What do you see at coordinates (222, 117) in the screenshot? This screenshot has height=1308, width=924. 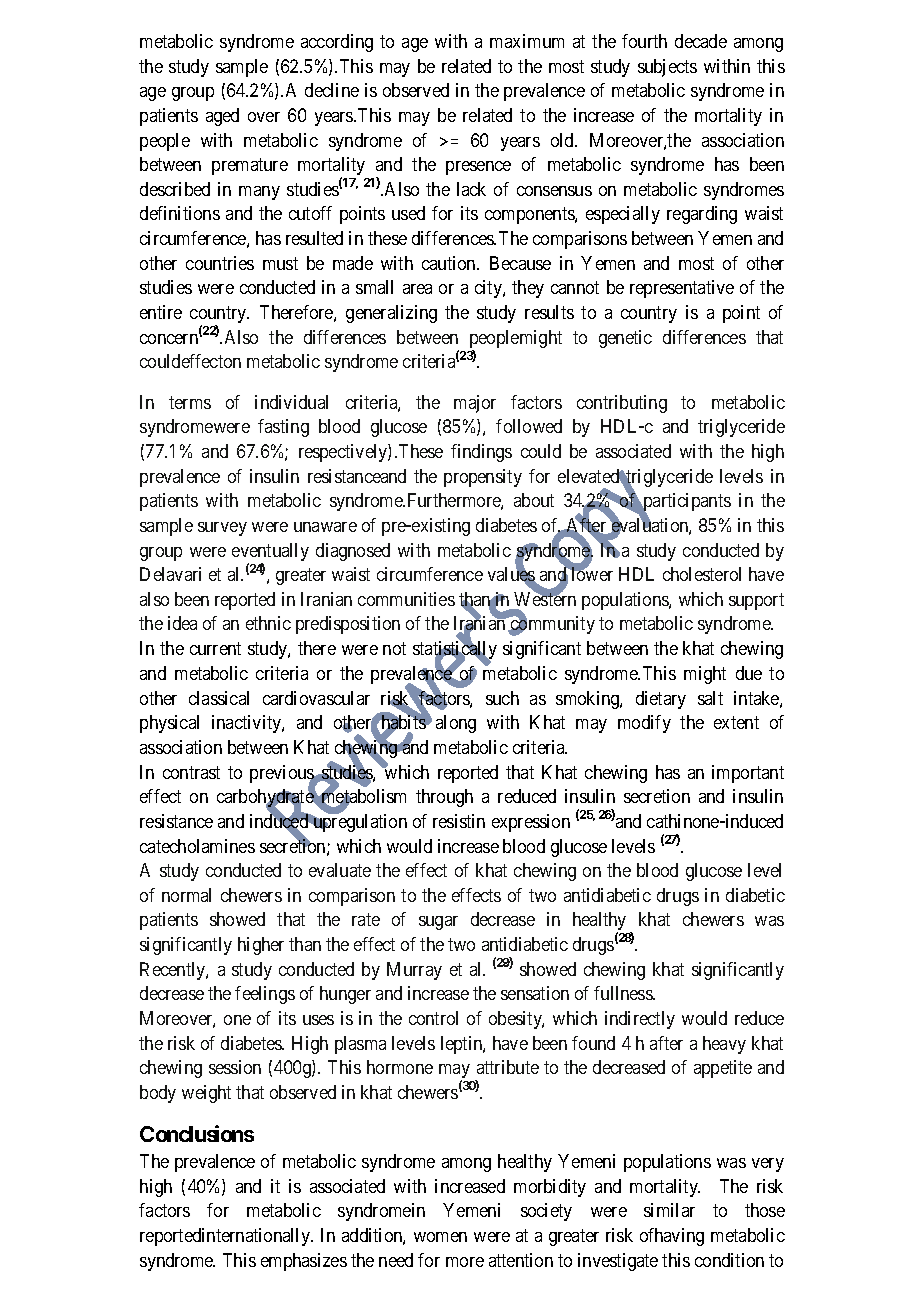 I see `aged` at bounding box center [222, 117].
